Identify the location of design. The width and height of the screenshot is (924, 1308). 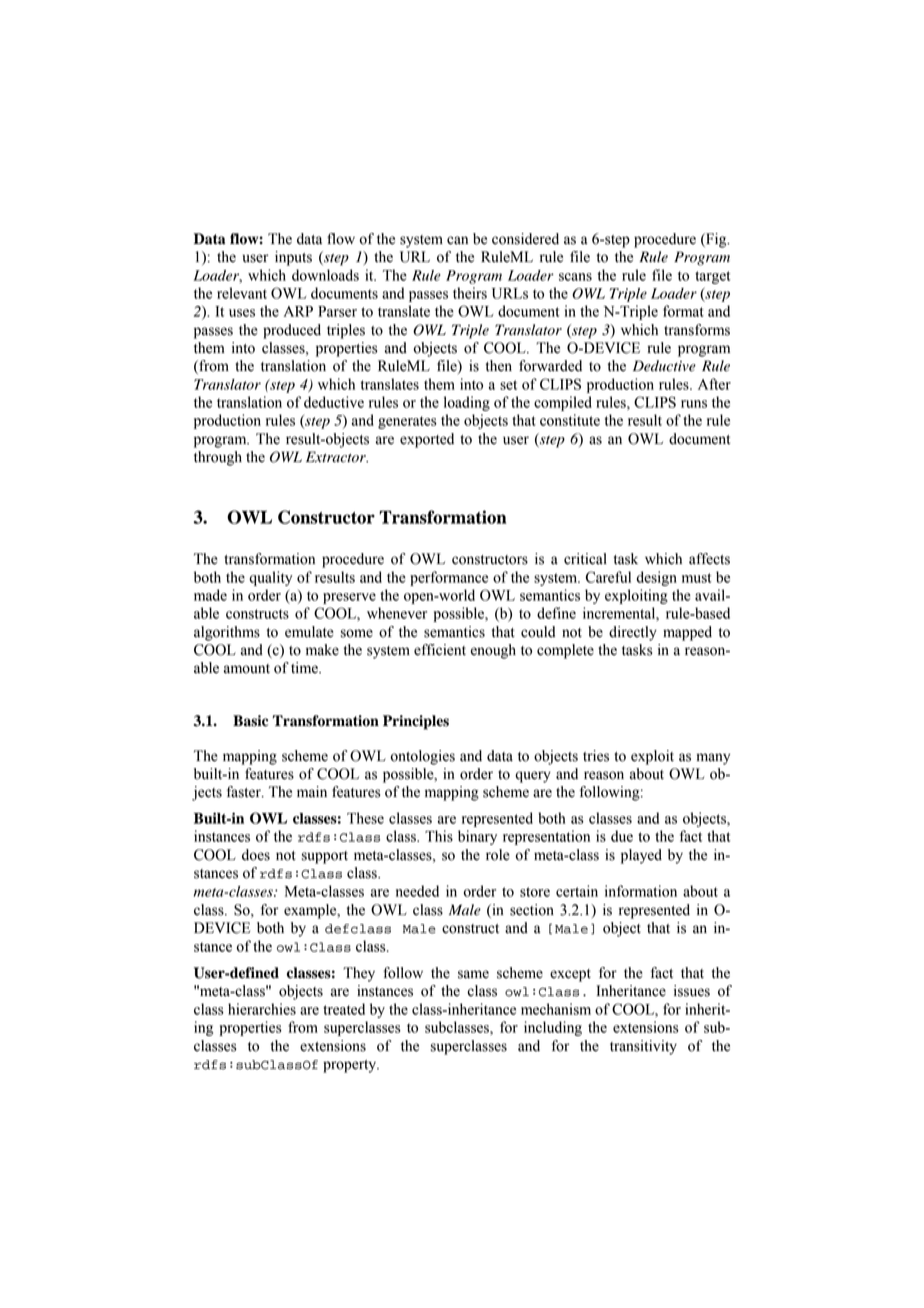
(656, 578).
